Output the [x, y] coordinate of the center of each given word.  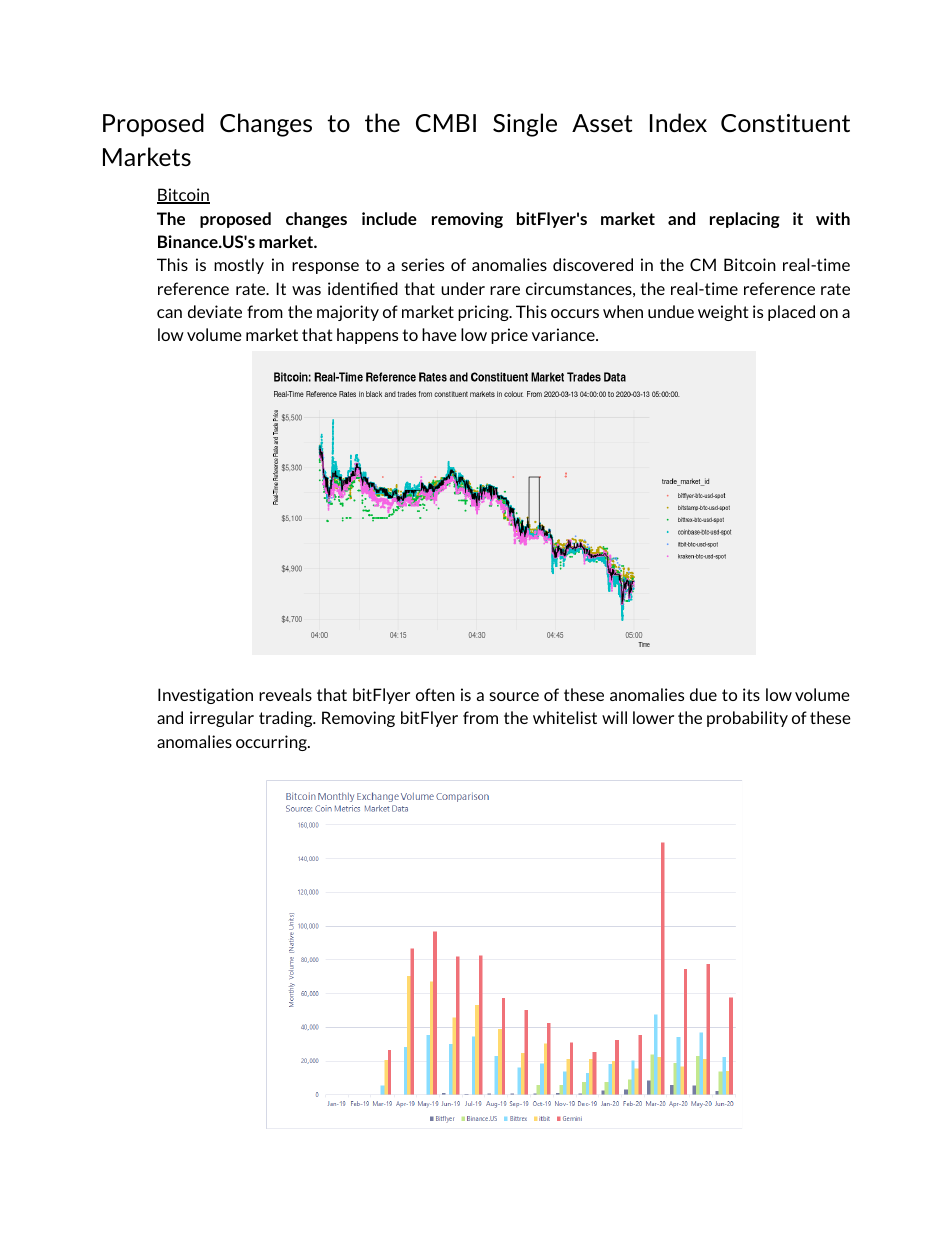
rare [505, 290]
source [514, 696]
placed [791, 313]
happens [367, 336]
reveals [285, 694]
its [751, 694]
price [509, 336]
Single [525, 125]
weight [723, 313]
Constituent [785, 123]
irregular [222, 719]
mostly [239, 266]
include [389, 218]
